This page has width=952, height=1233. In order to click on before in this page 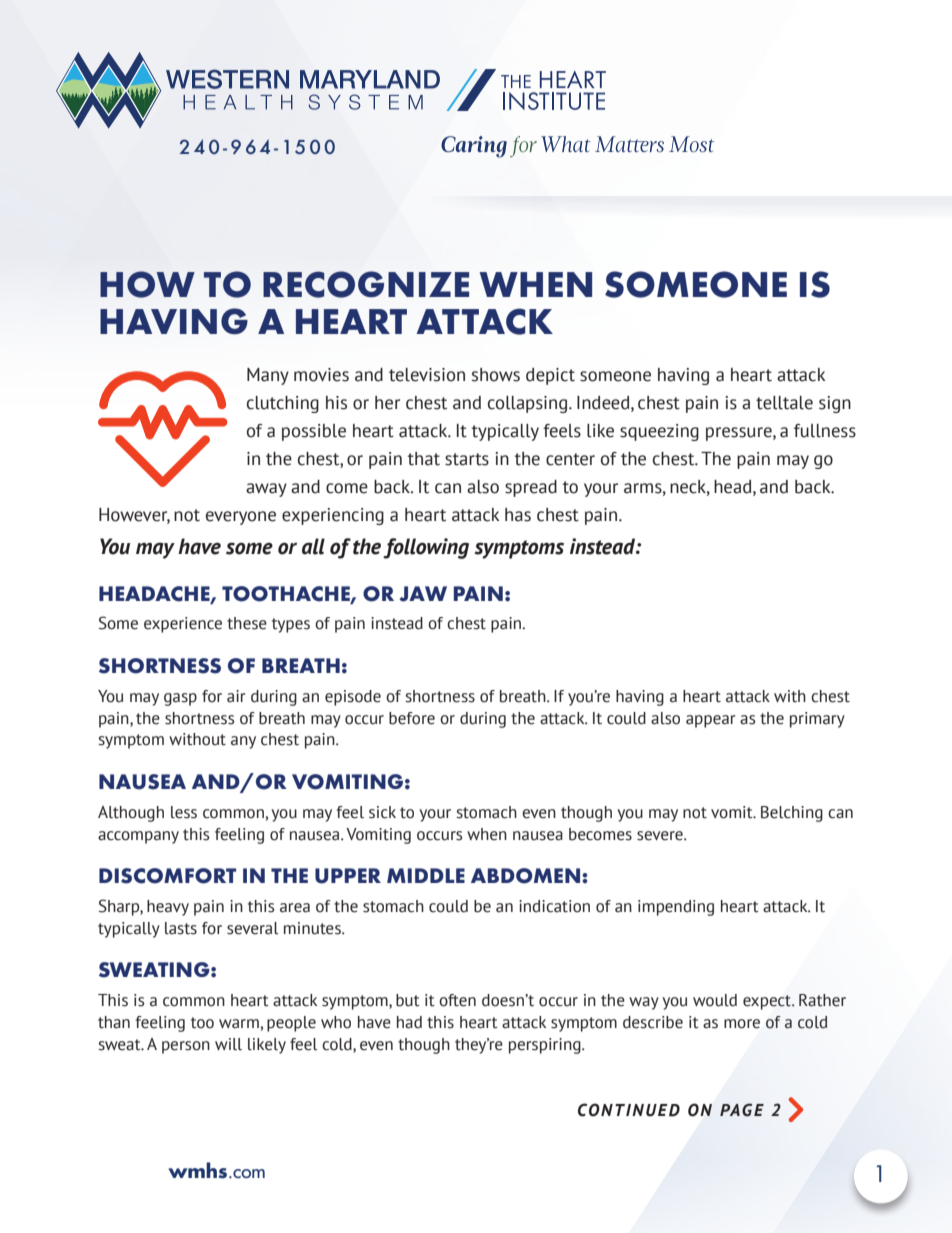, I will do `click(412, 718)`.
